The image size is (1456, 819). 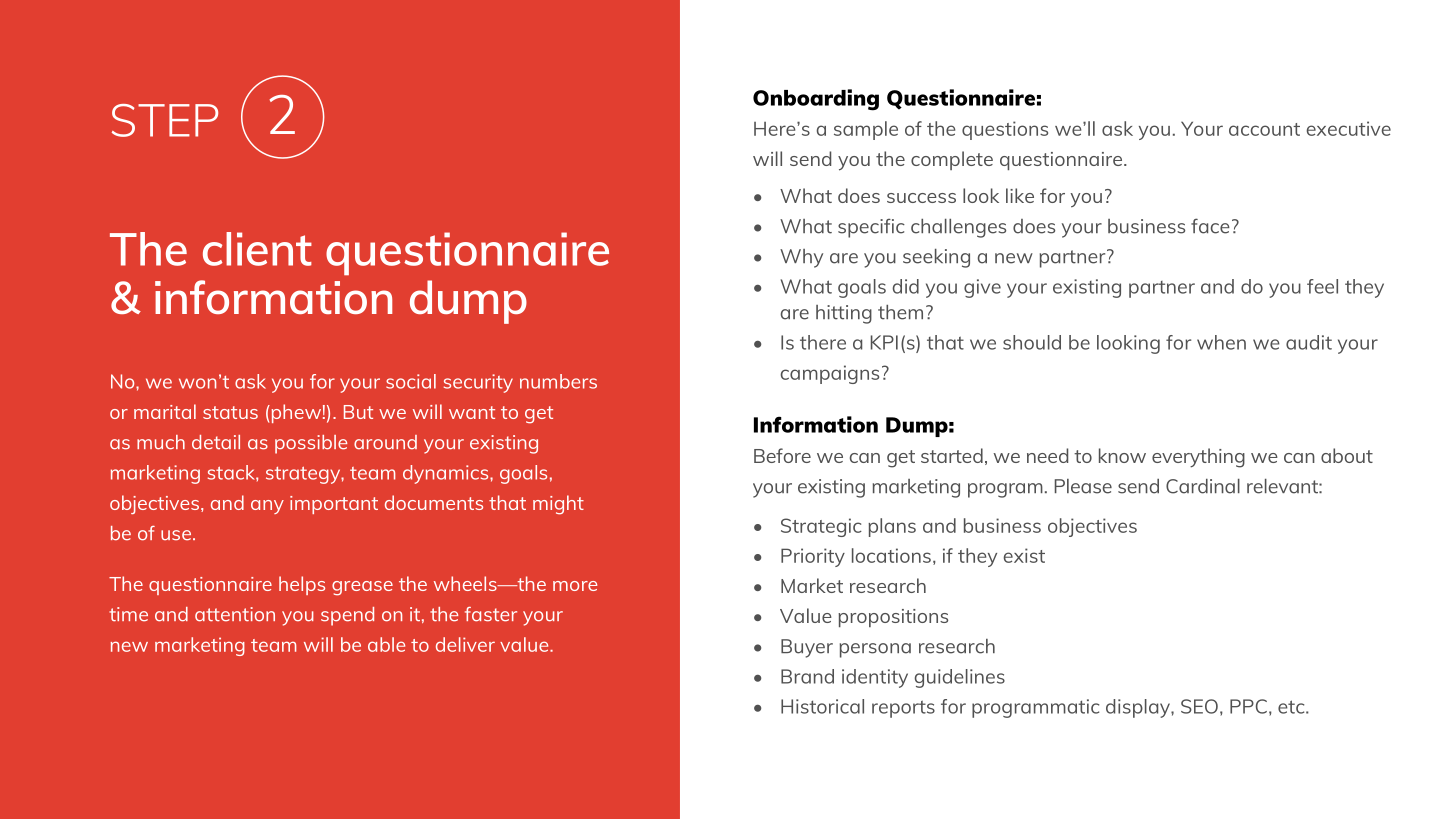 I want to click on Cardinal, so click(x=1203, y=486).
